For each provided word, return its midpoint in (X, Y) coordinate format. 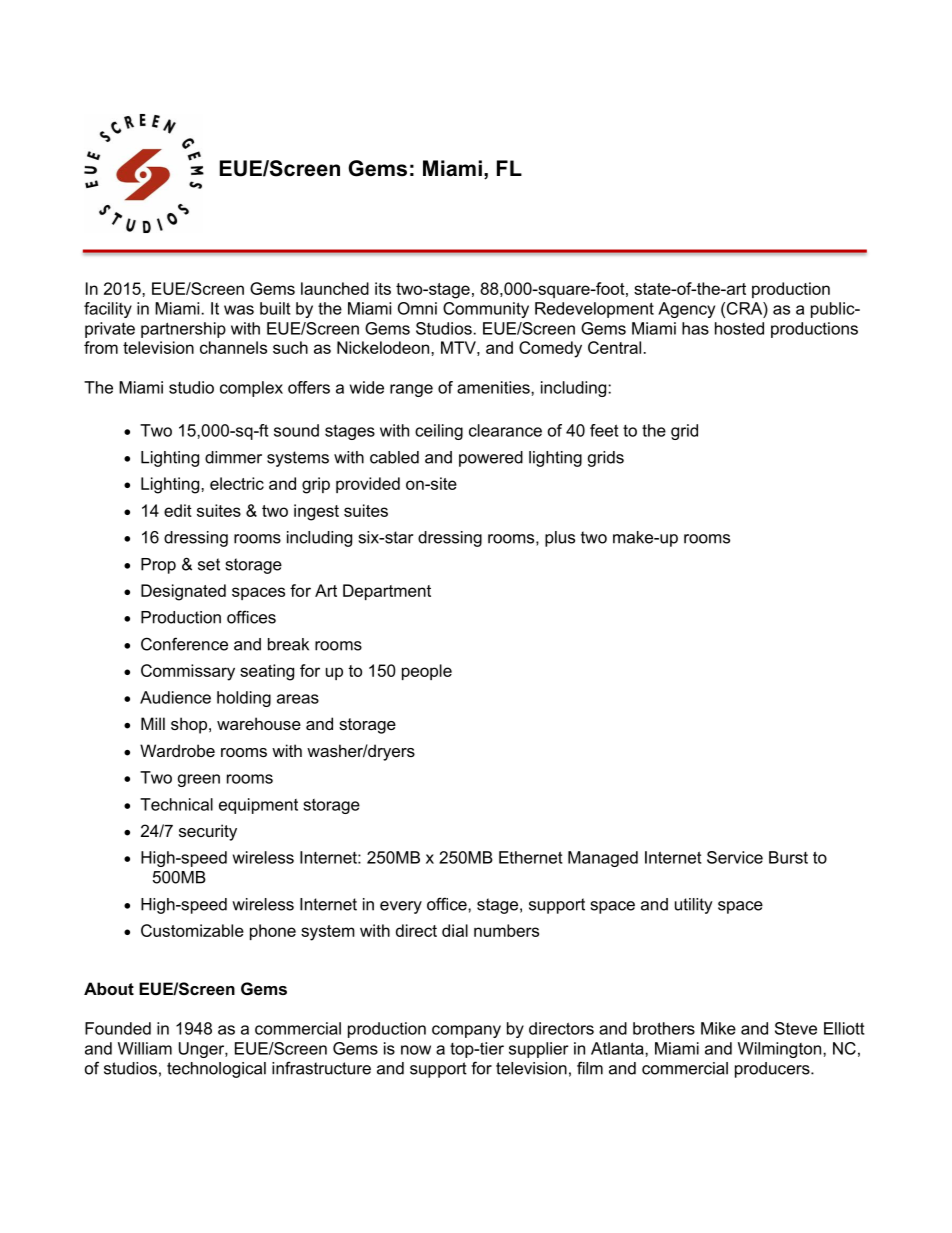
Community (486, 310)
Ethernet (531, 857)
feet (604, 430)
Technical (176, 804)
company (466, 1031)
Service (735, 857)
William (145, 1048)
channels (233, 347)
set (209, 564)
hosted (739, 328)
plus (560, 539)
